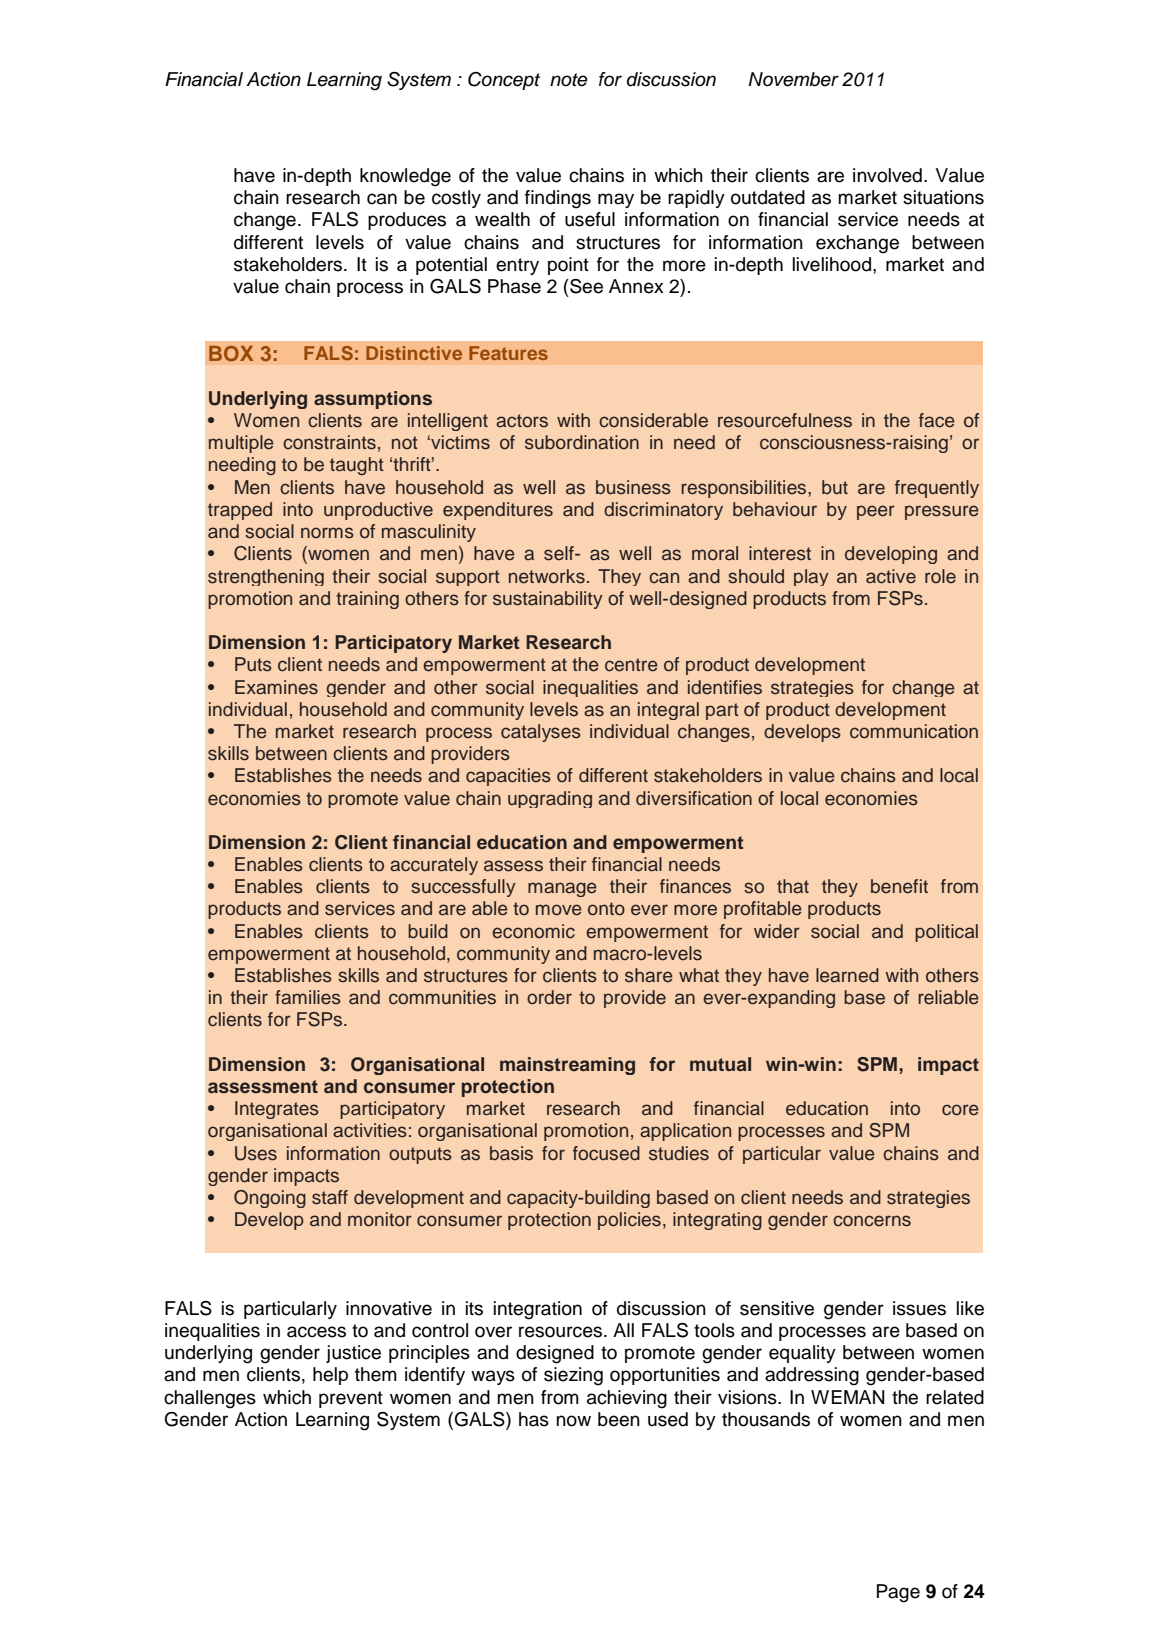 The width and height of the document is (1149, 1625). What do you see at coordinates (550, 799) in the document?
I see `upgrading` at bounding box center [550, 799].
